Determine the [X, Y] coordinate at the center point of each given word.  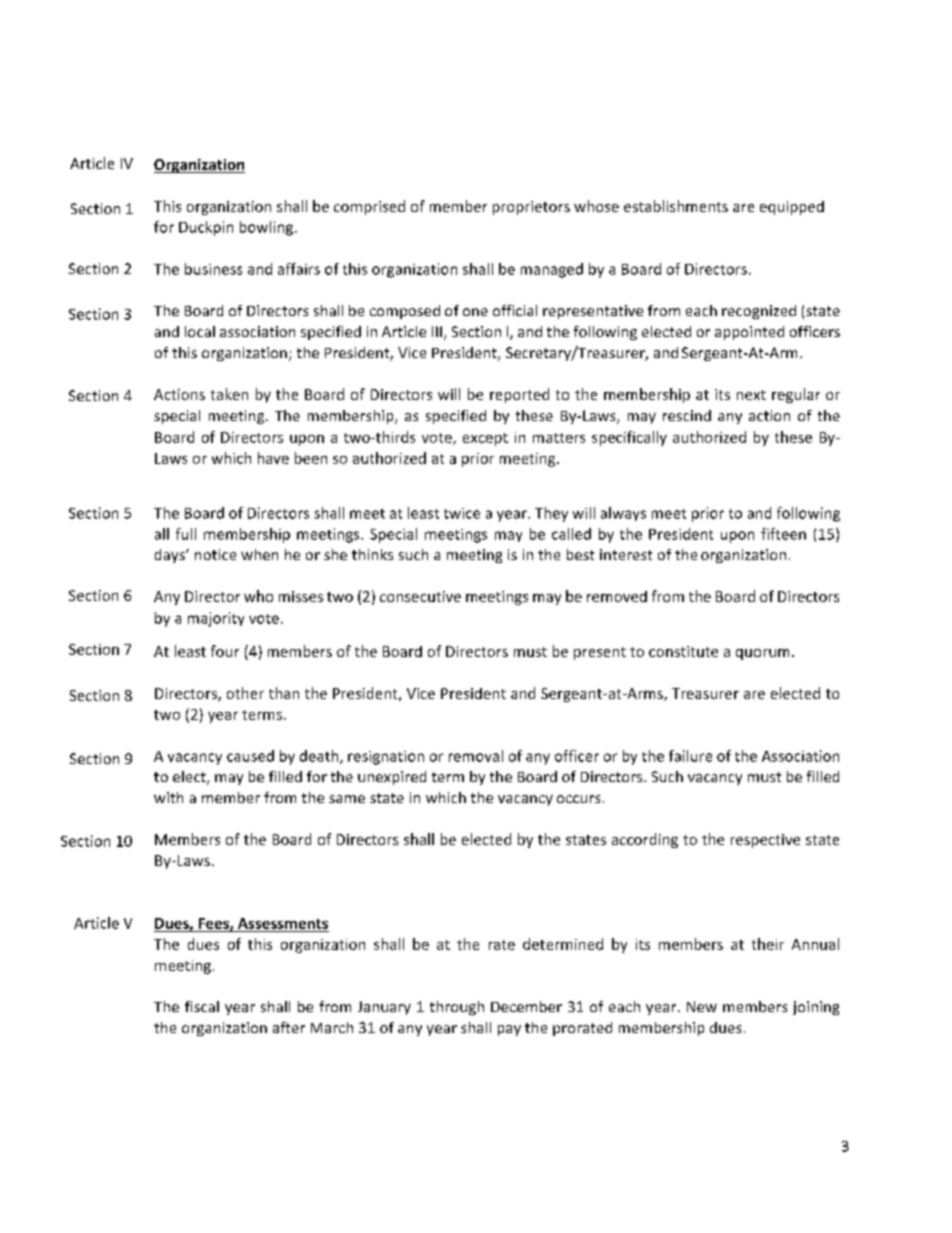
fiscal [202, 1006]
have [273, 458]
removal [476, 756]
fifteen [783, 534]
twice [462, 513]
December [526, 1006]
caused [250, 756]
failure [690, 756]
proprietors [531, 208]
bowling [266, 228]
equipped [792, 208]
